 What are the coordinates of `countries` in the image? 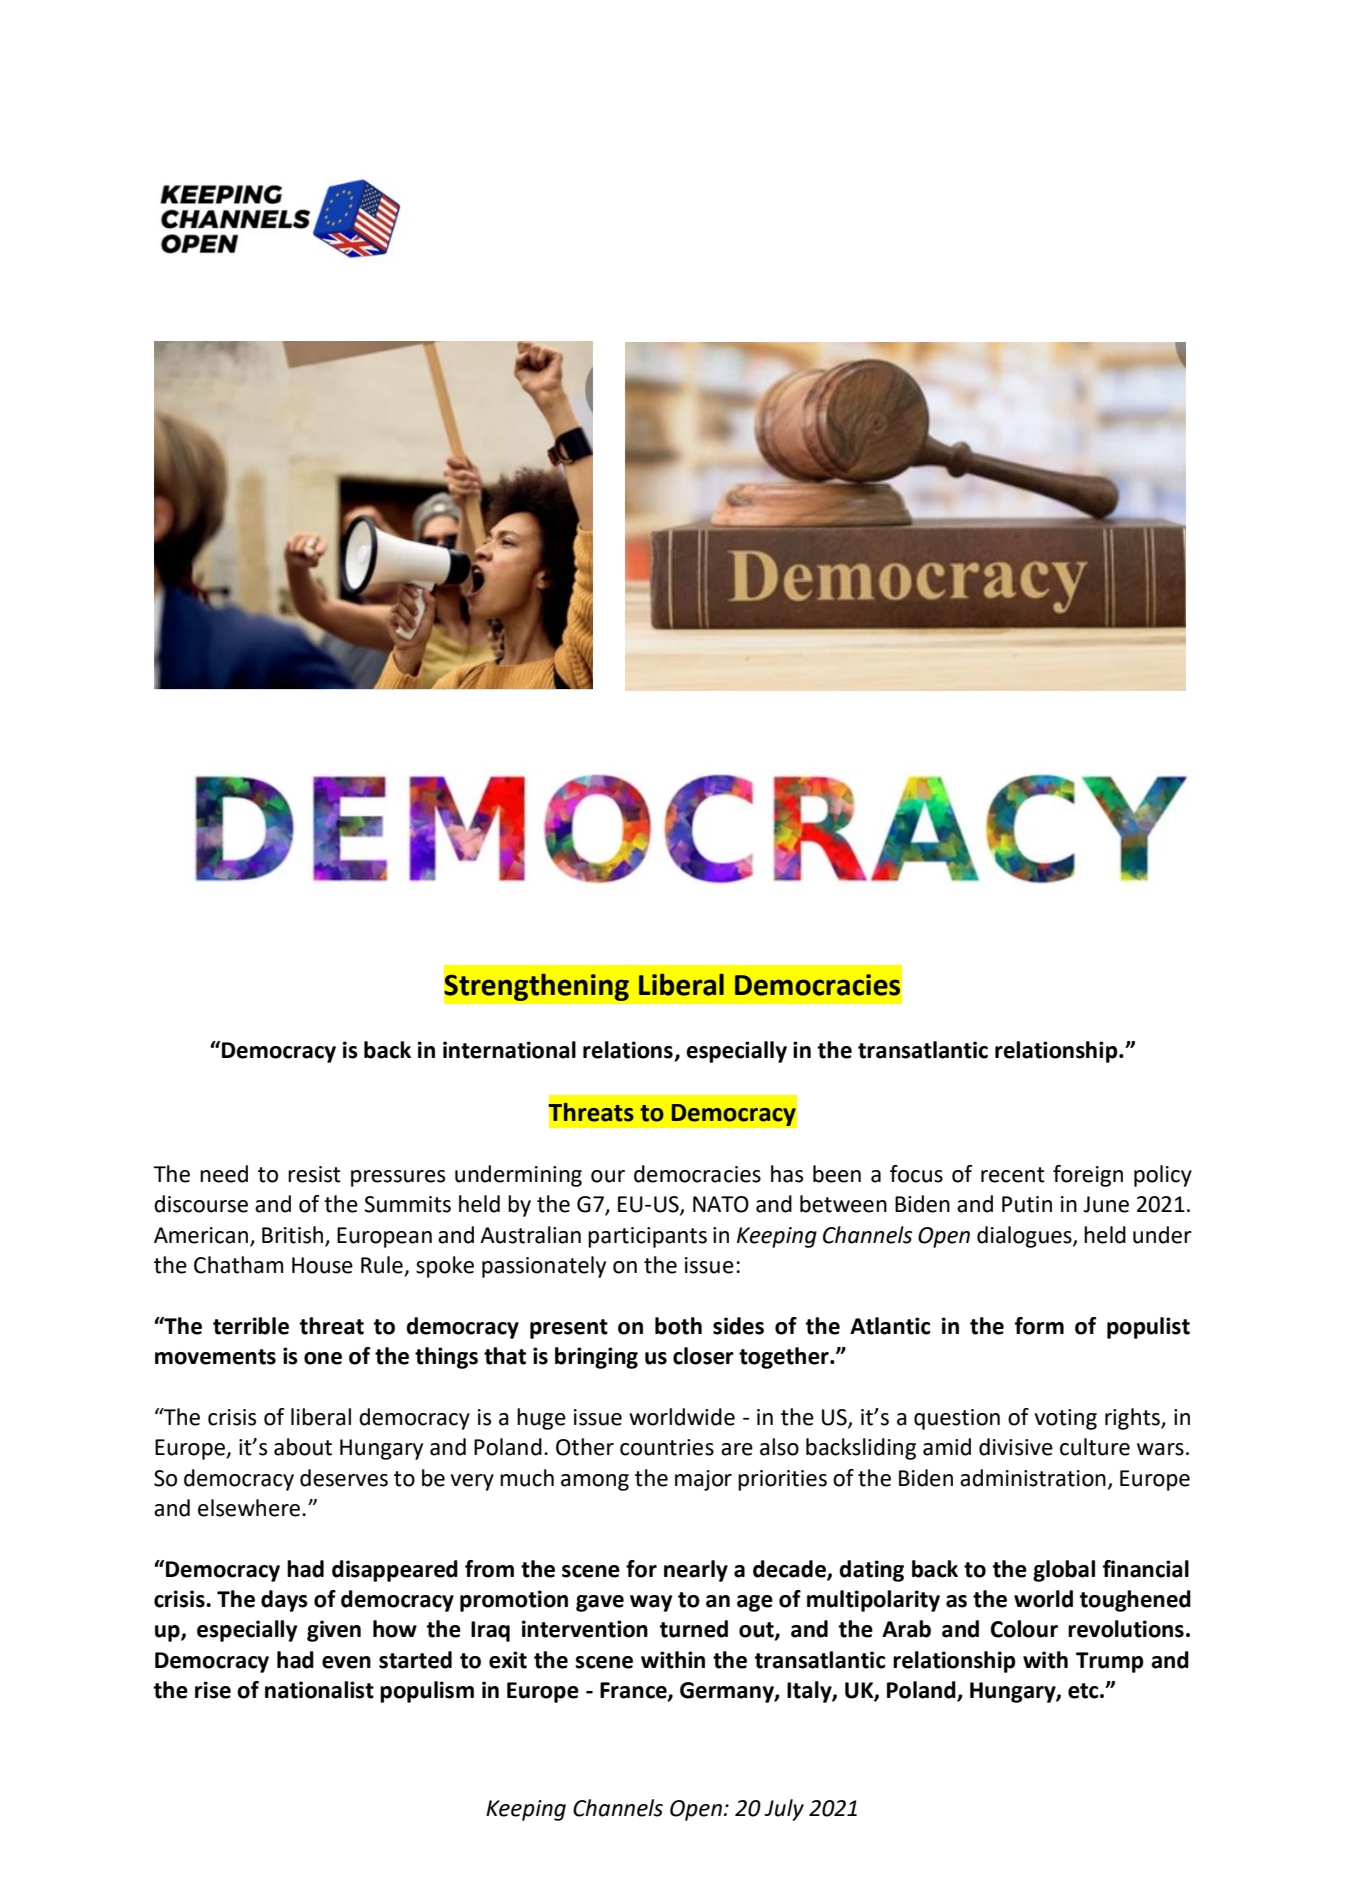 It's located at (667, 1447).
